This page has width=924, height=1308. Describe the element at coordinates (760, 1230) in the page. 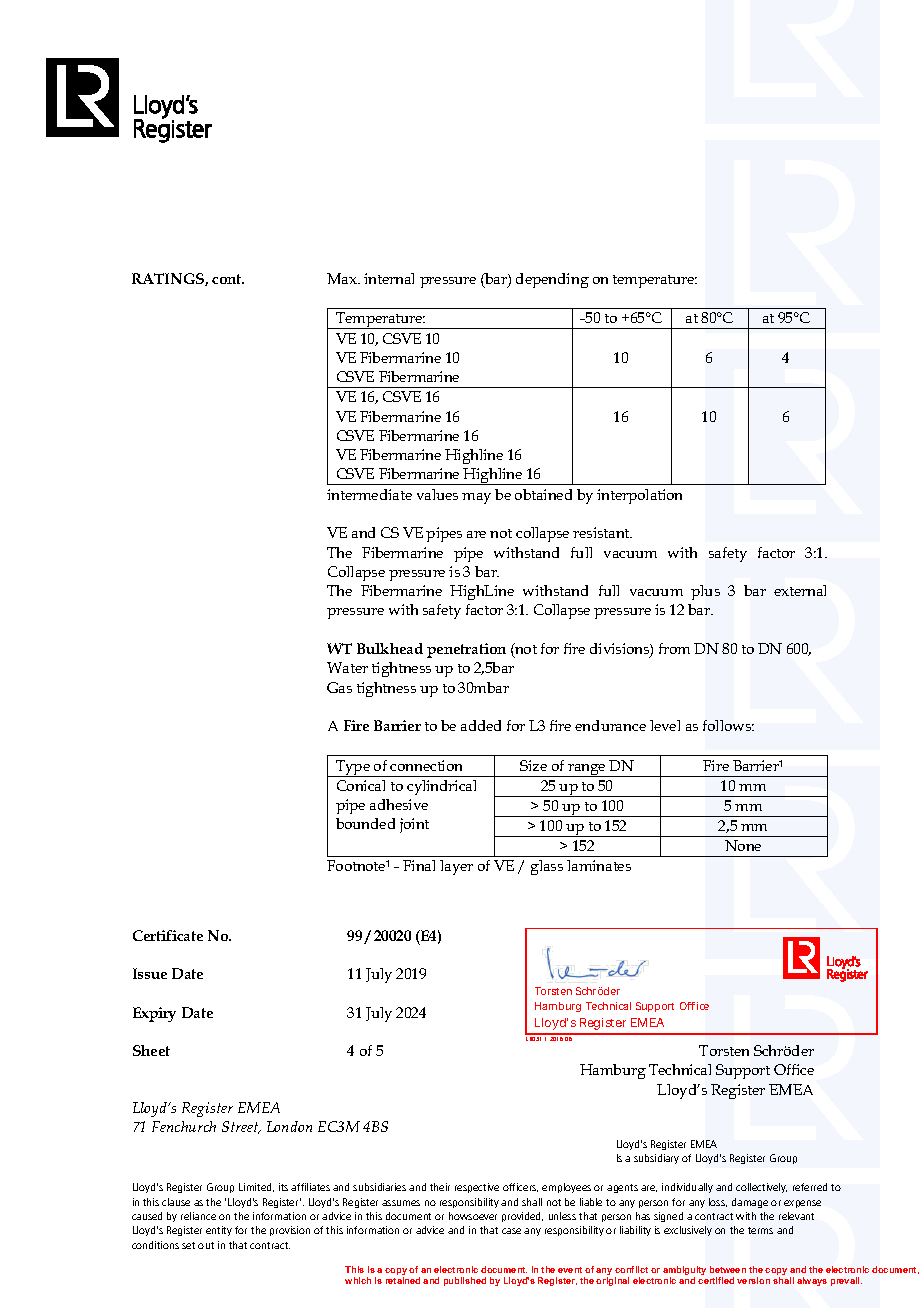

I see `terms` at that location.
